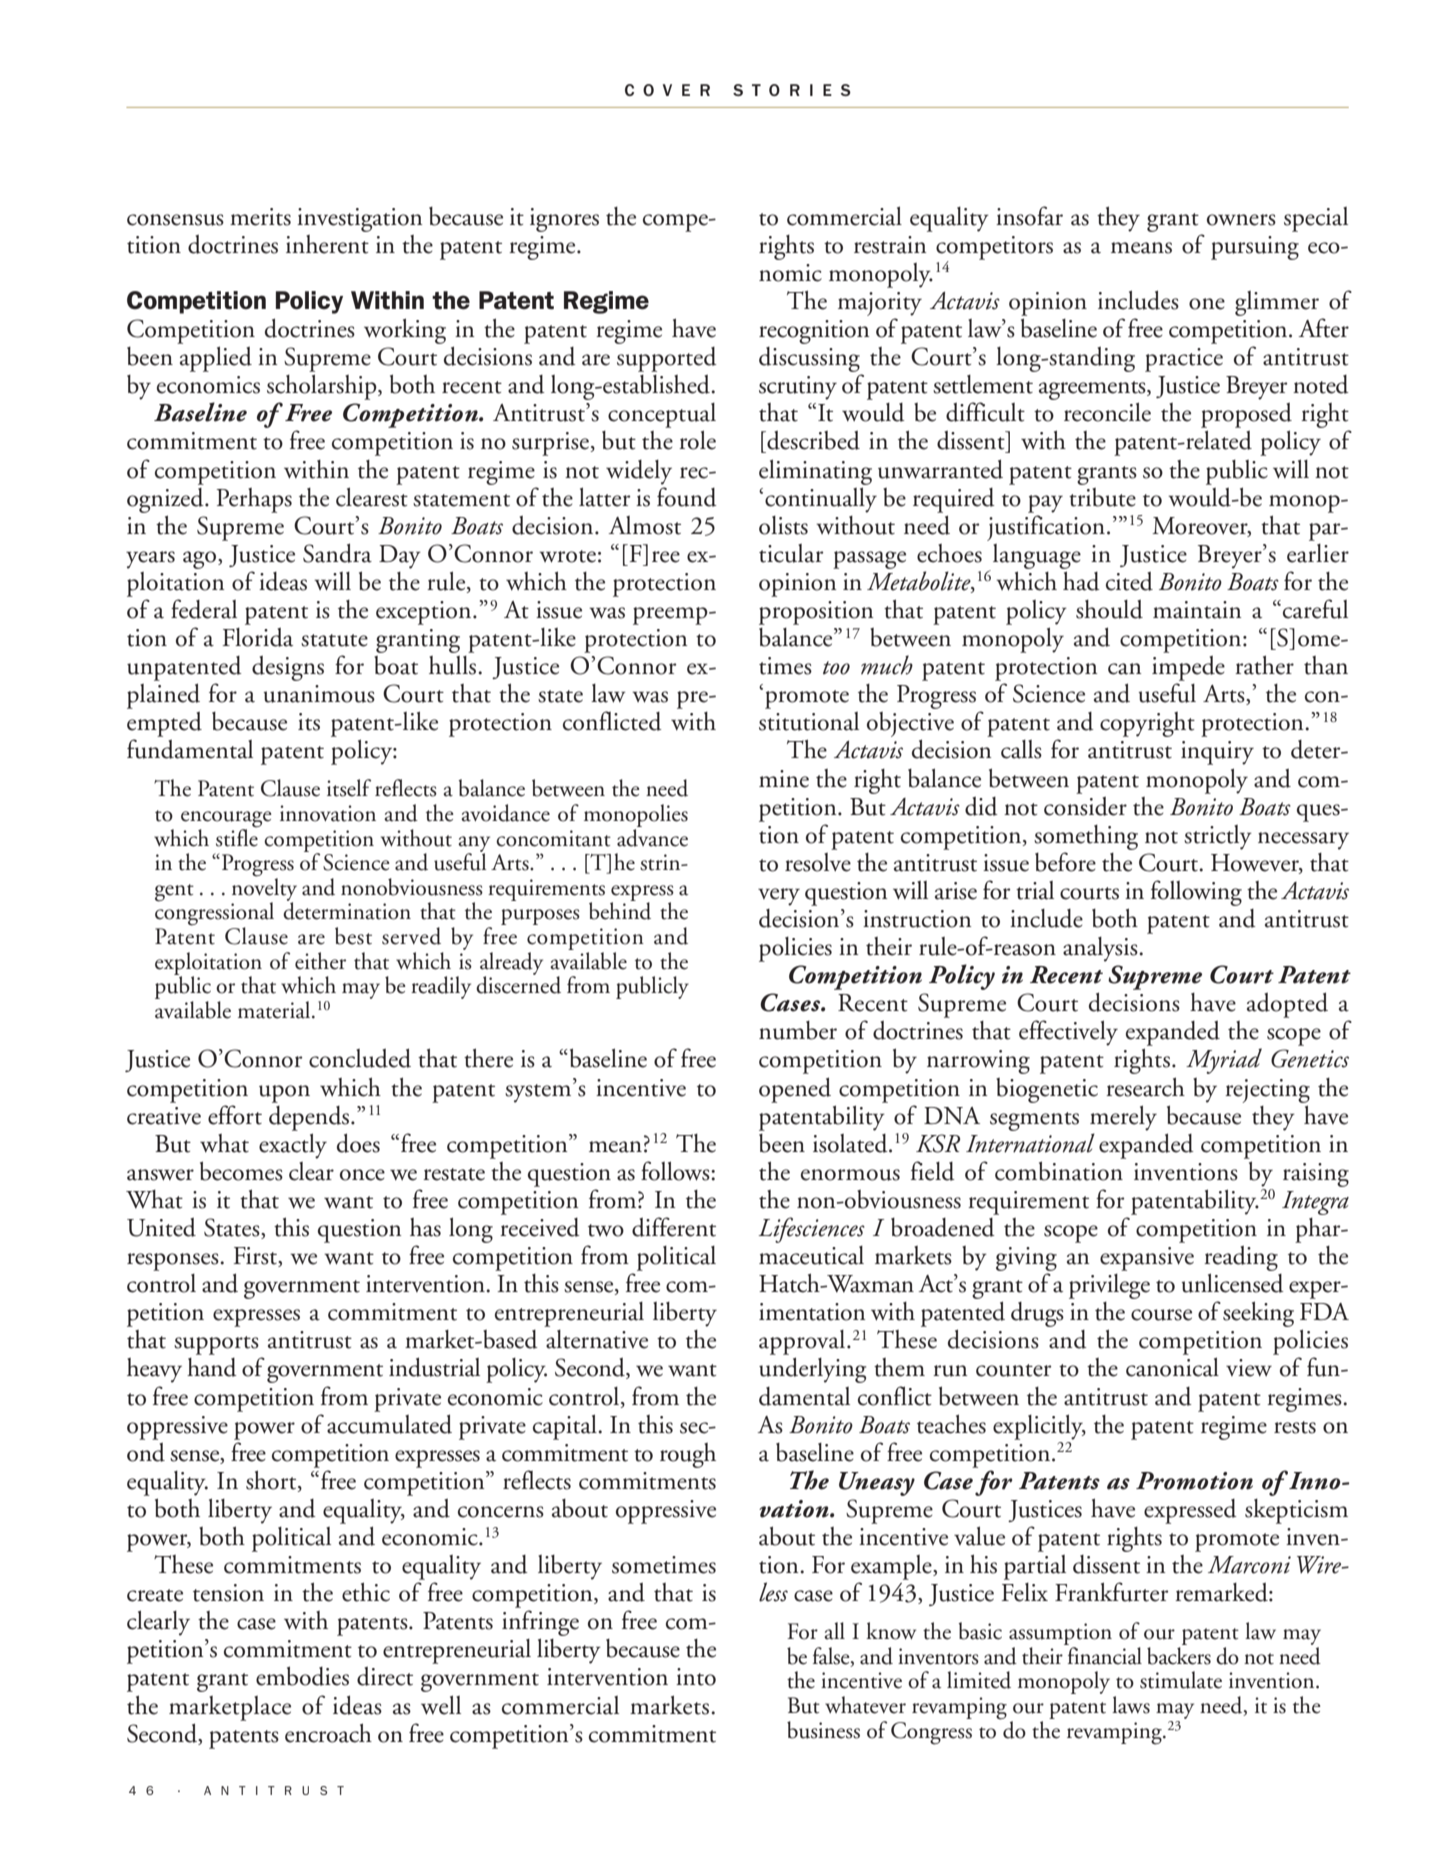 The width and height of the screenshot is (1433, 1854). What do you see at coordinates (327, 244) in the screenshot?
I see `inherent` at bounding box center [327, 244].
